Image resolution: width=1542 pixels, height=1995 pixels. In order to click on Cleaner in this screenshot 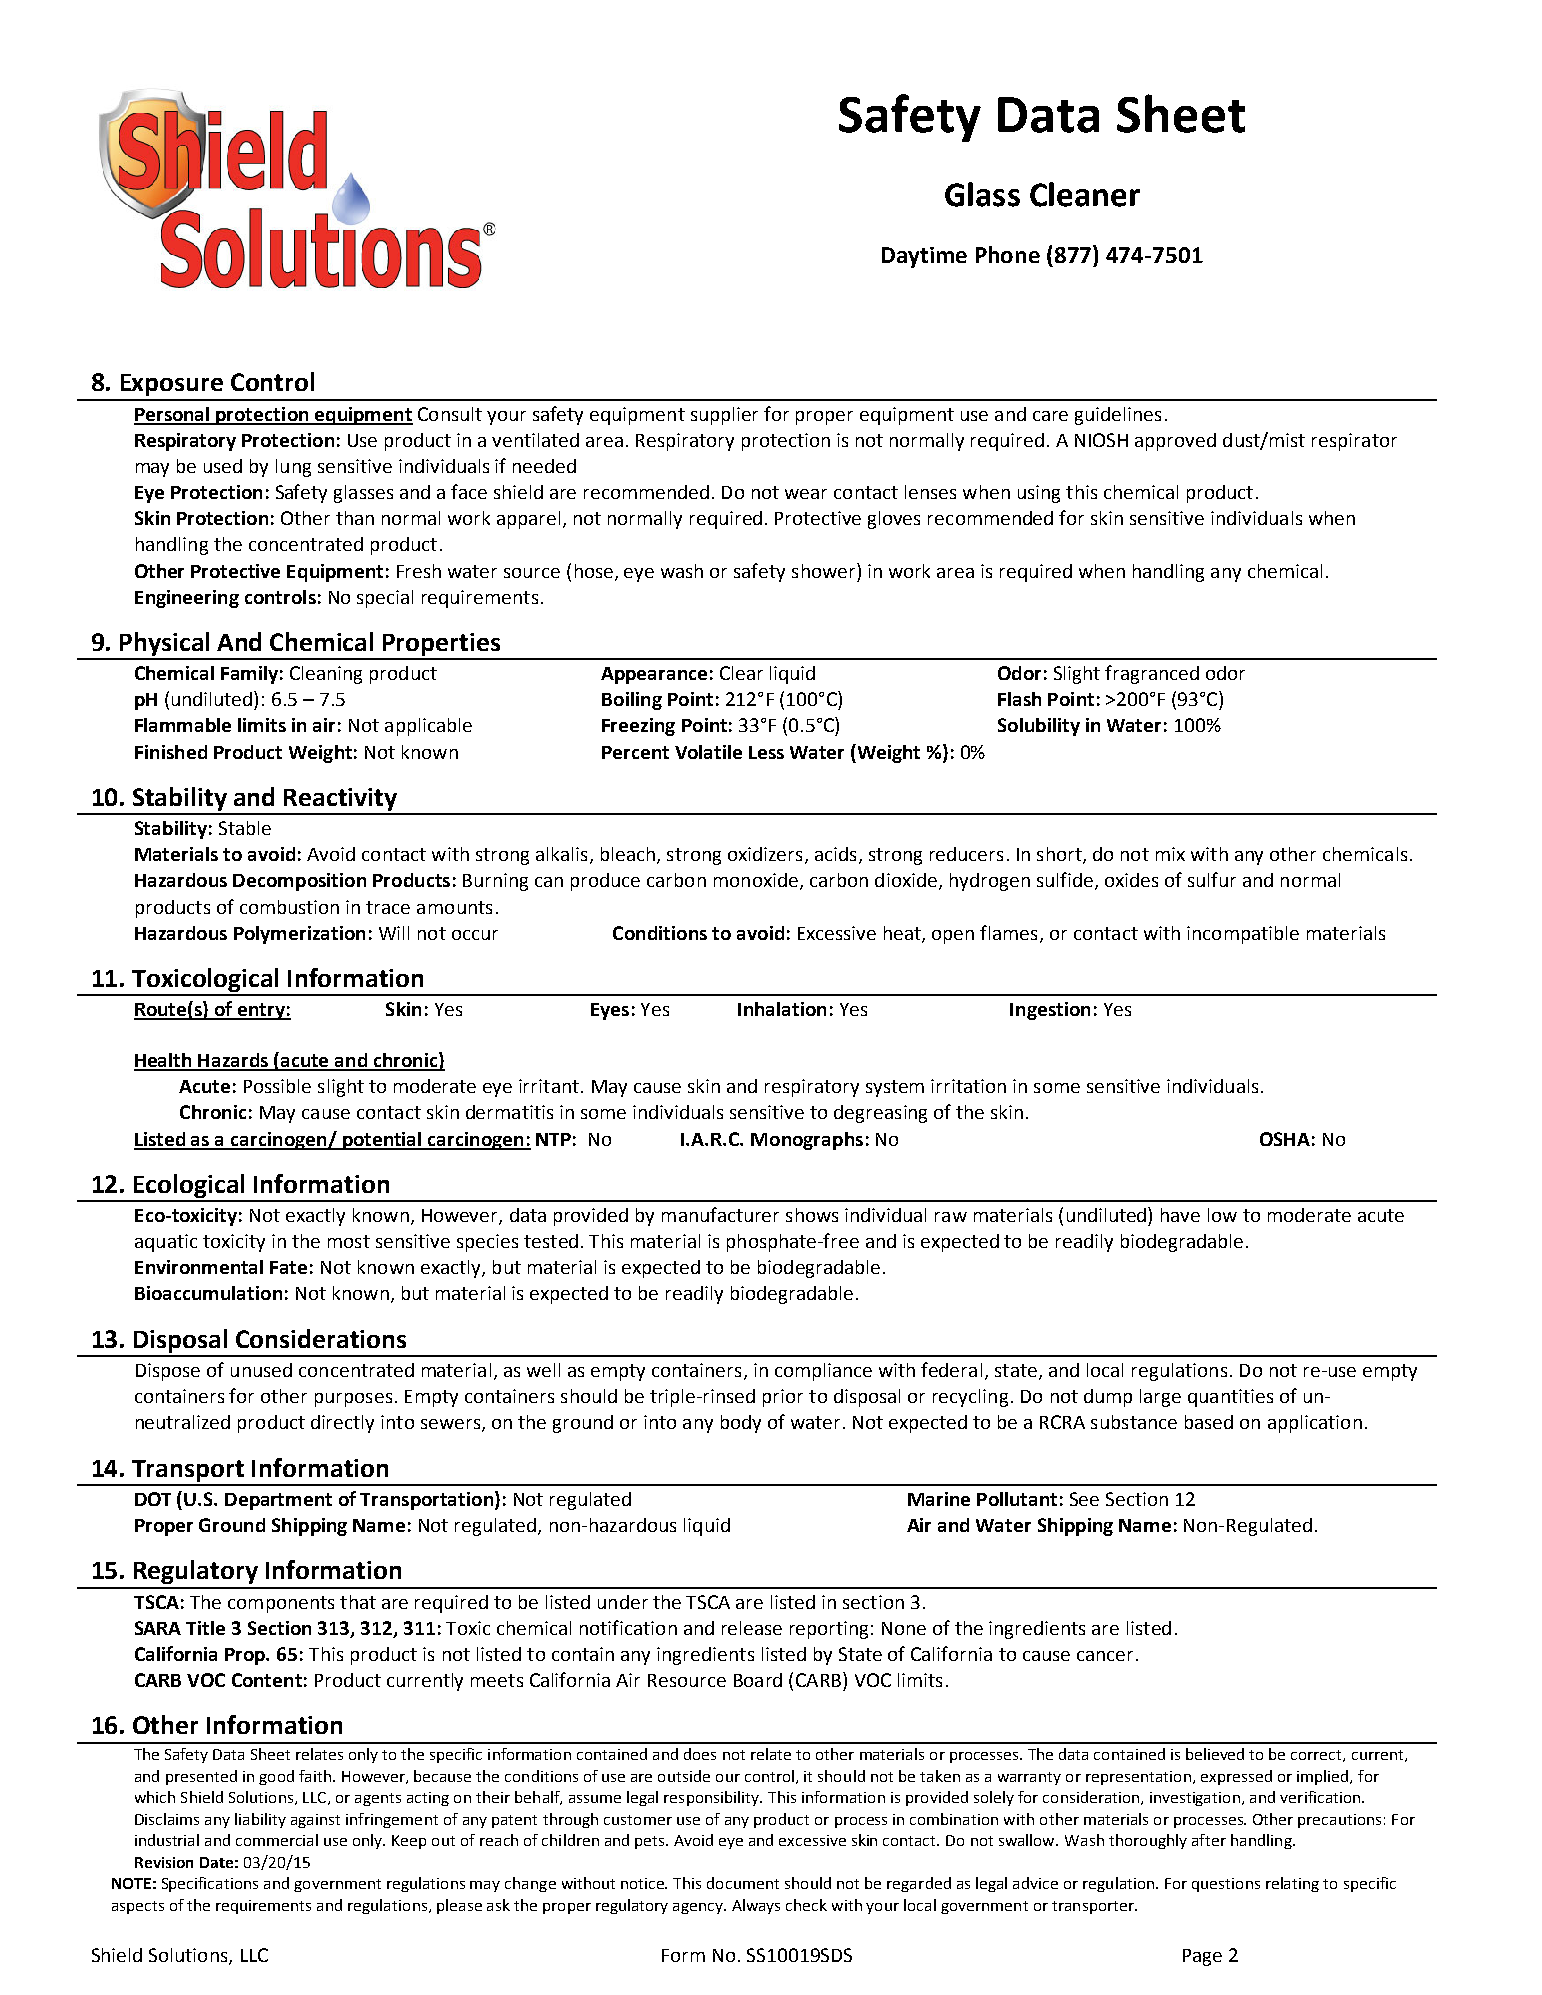, I will do `click(1085, 194)`.
